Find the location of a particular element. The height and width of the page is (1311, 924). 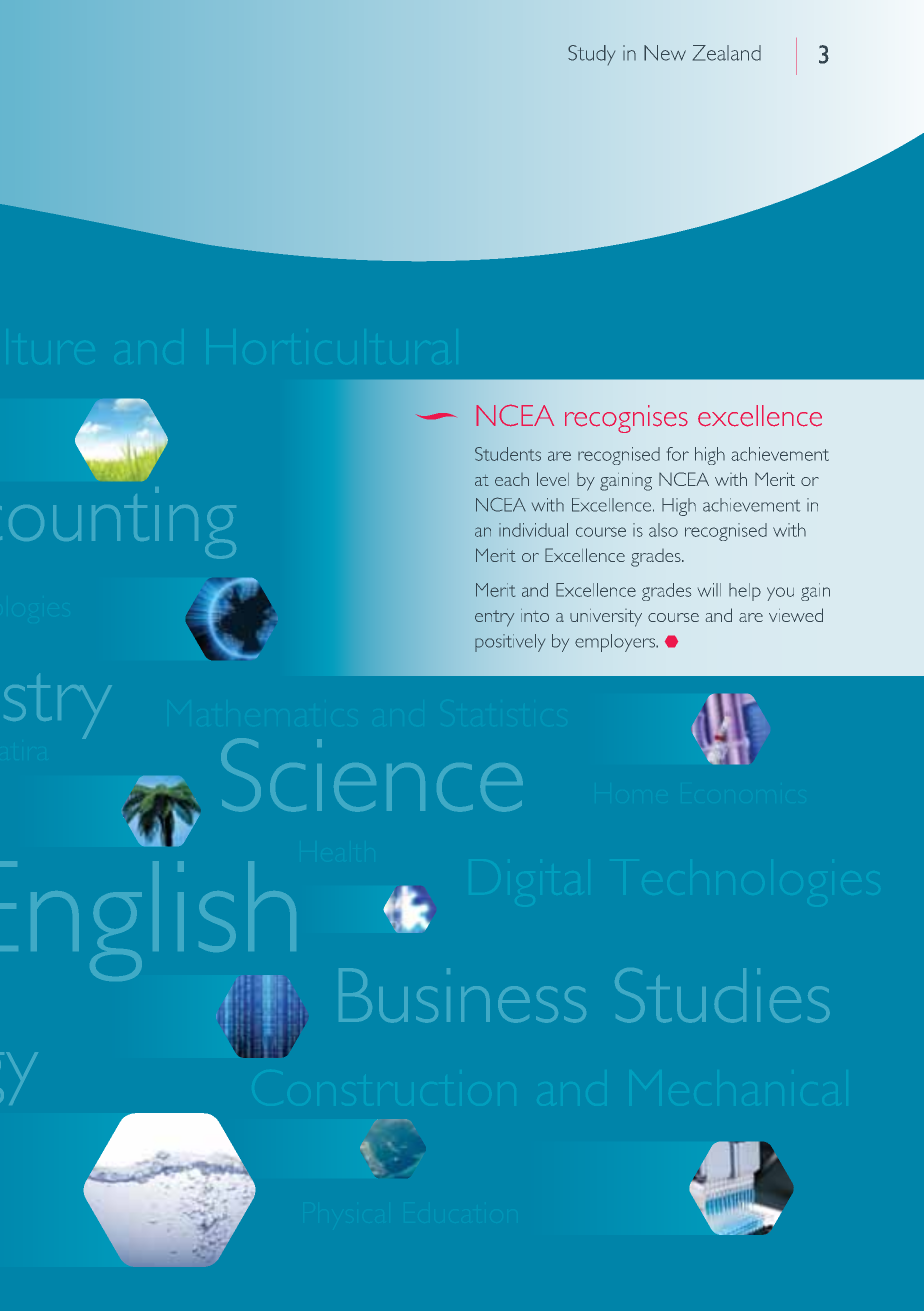

for is located at coordinates (678, 454).
